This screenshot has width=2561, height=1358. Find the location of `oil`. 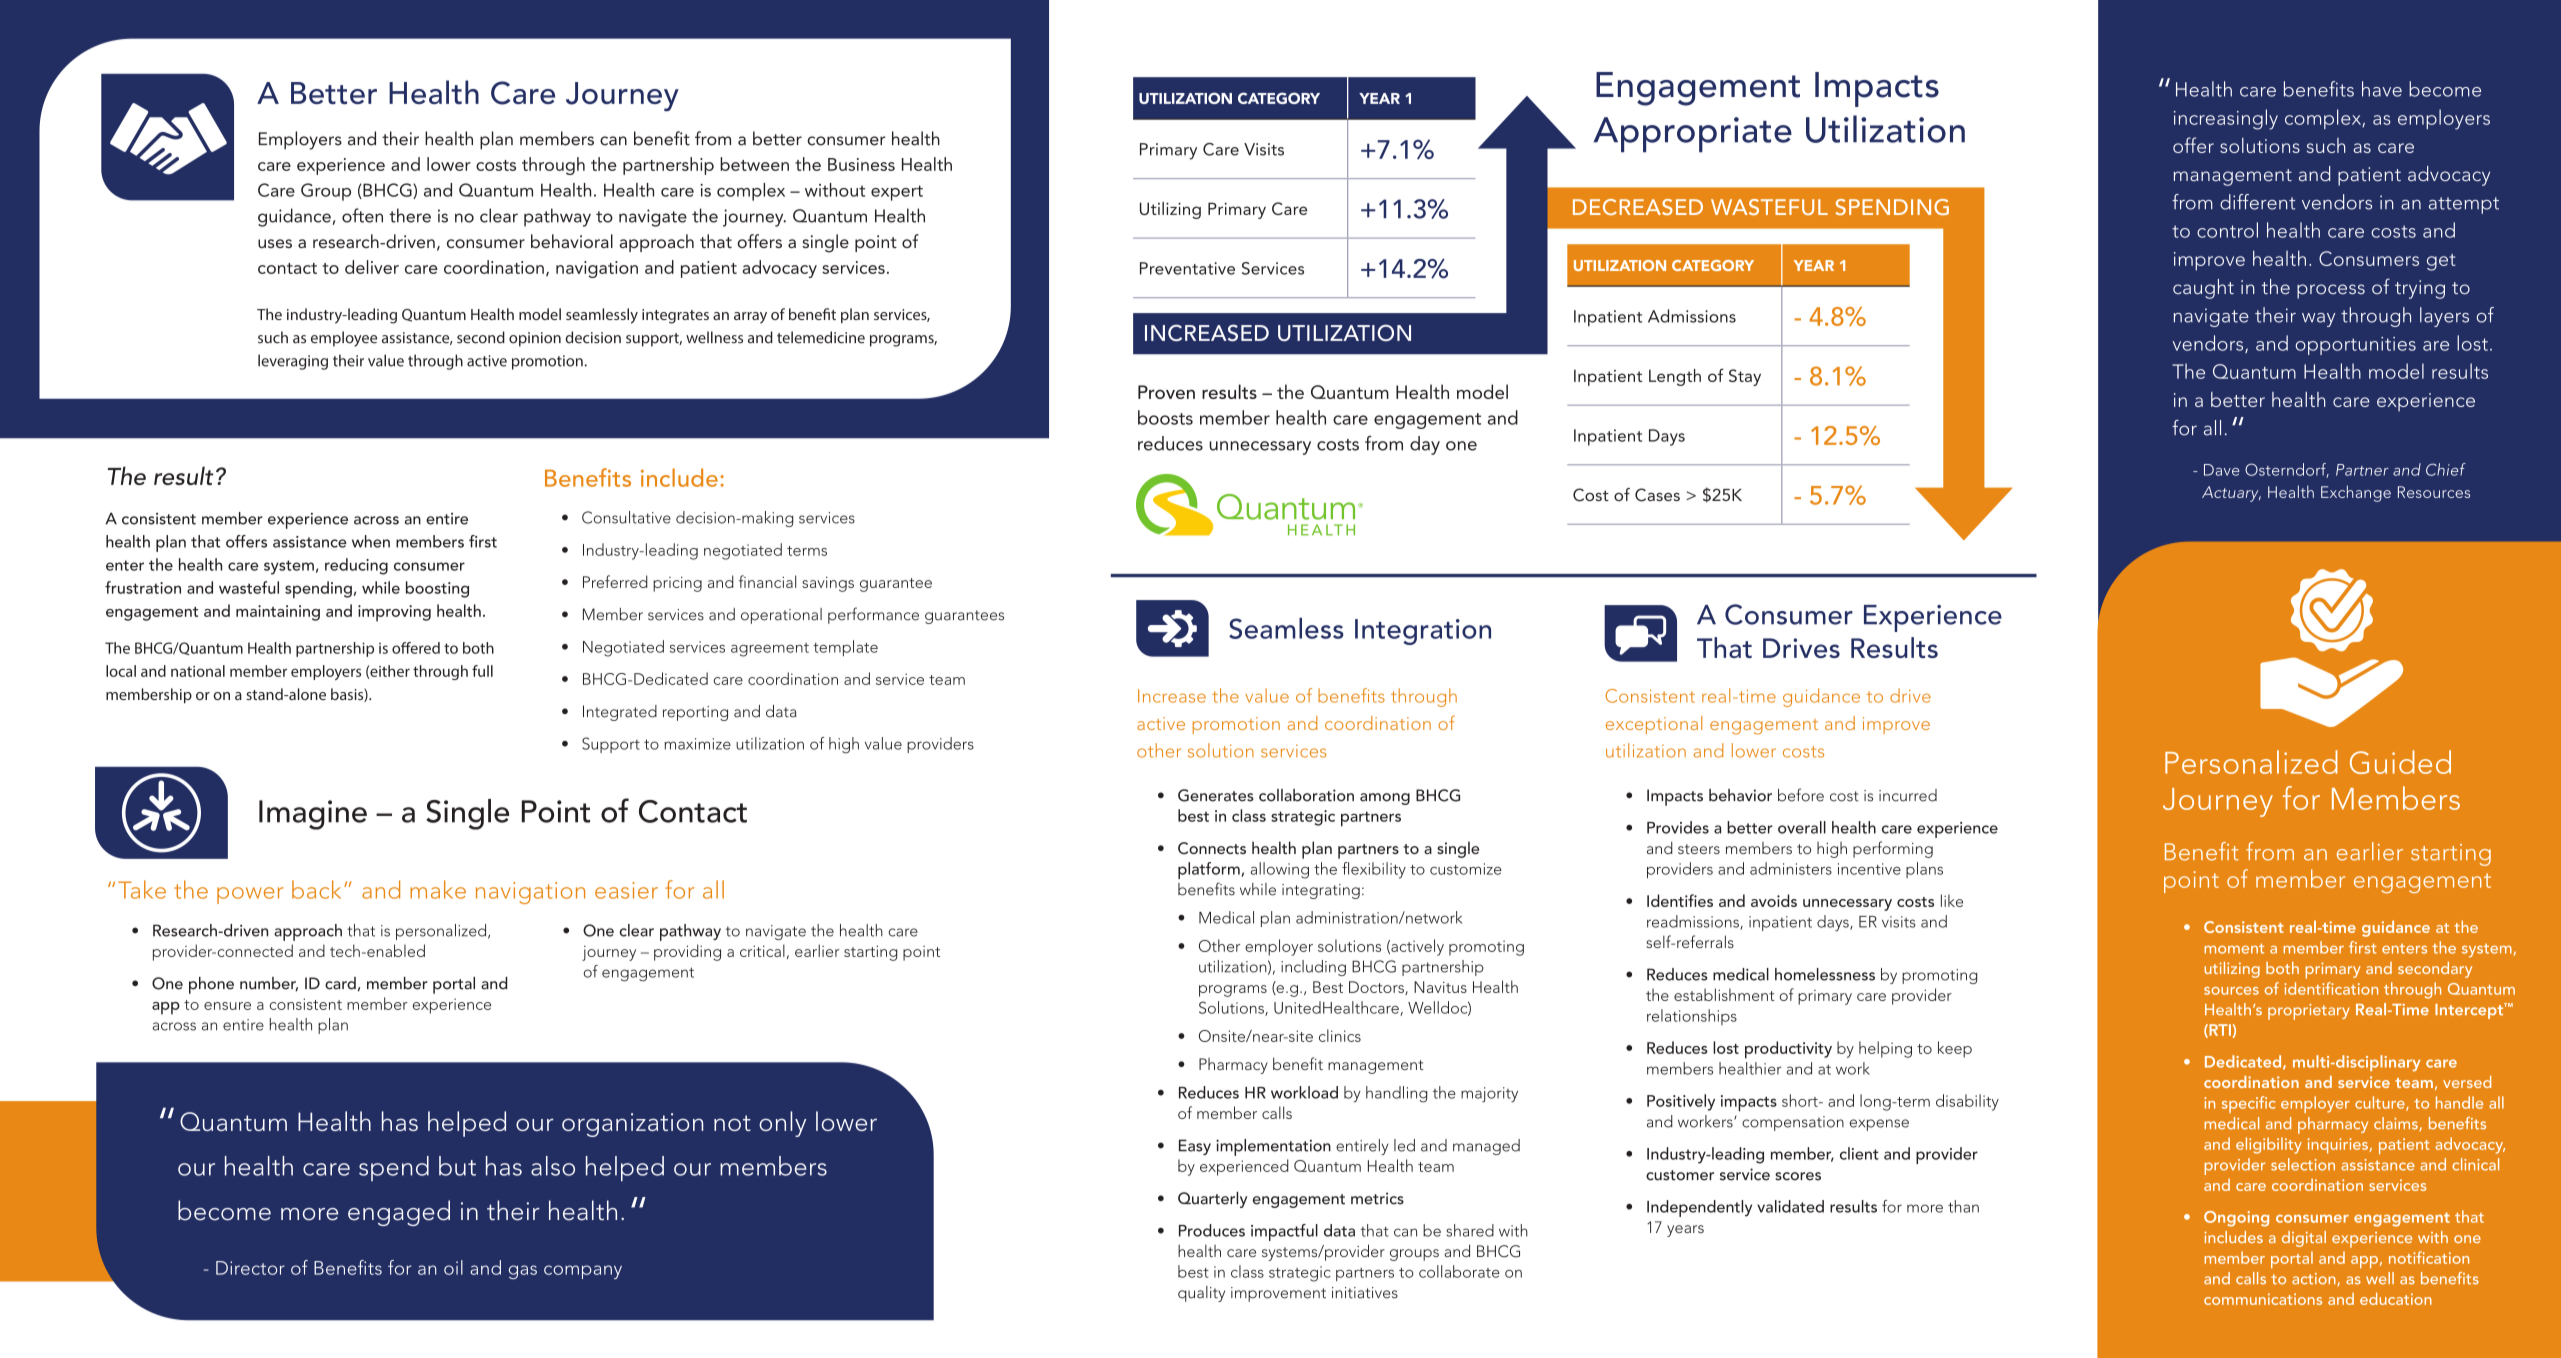

oil is located at coordinates (453, 1267).
